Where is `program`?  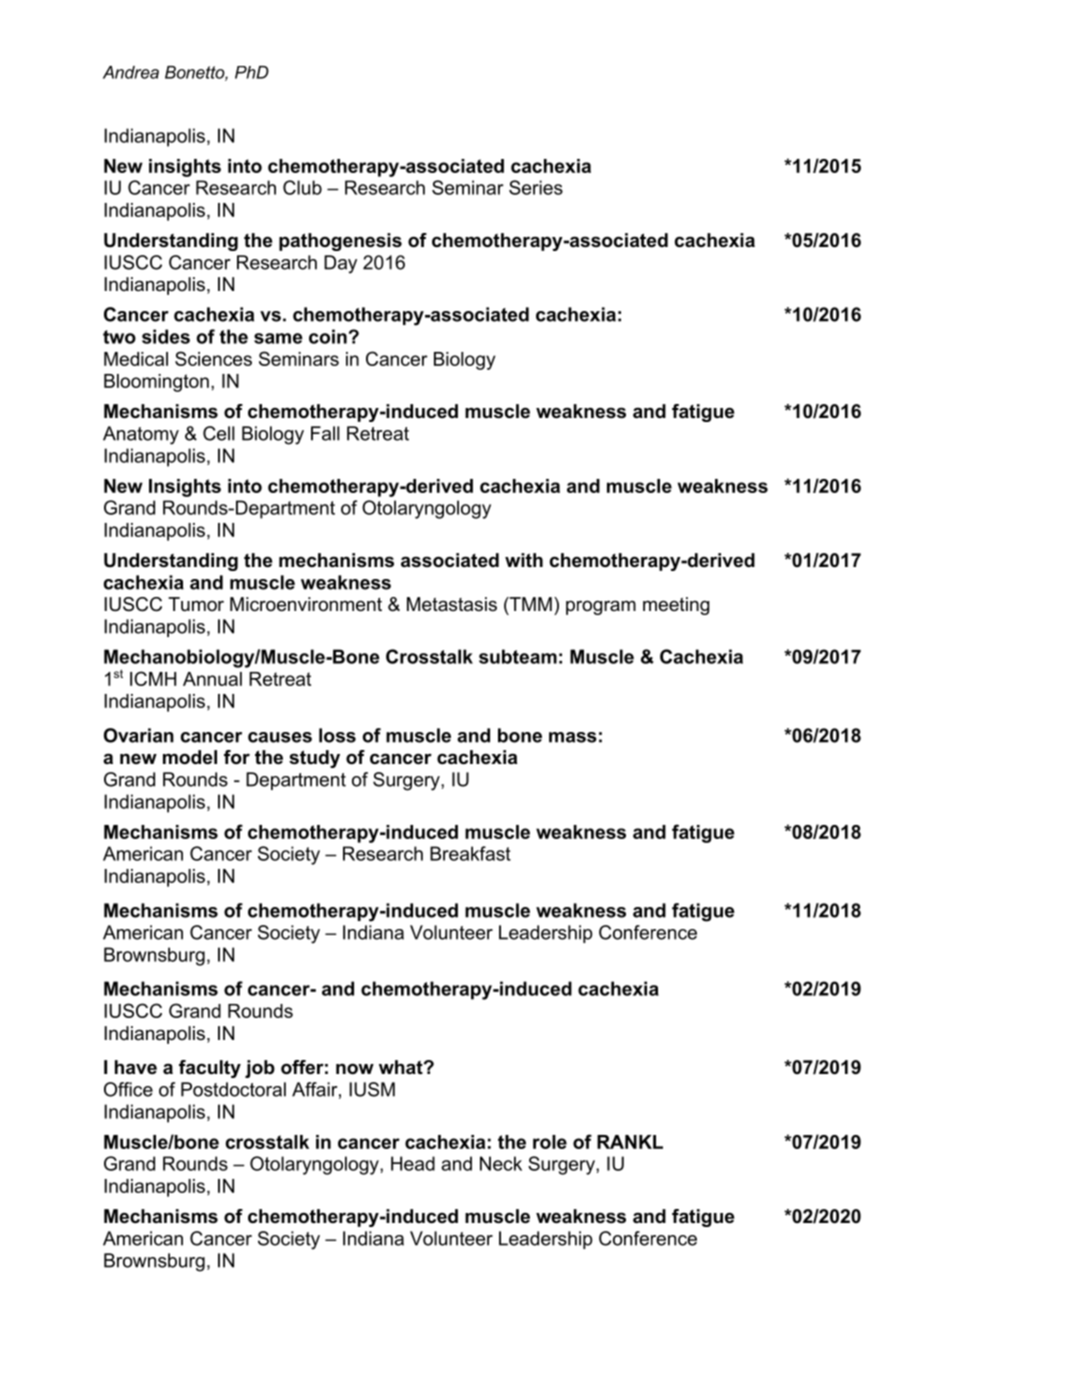
program is located at coordinates (601, 607).
